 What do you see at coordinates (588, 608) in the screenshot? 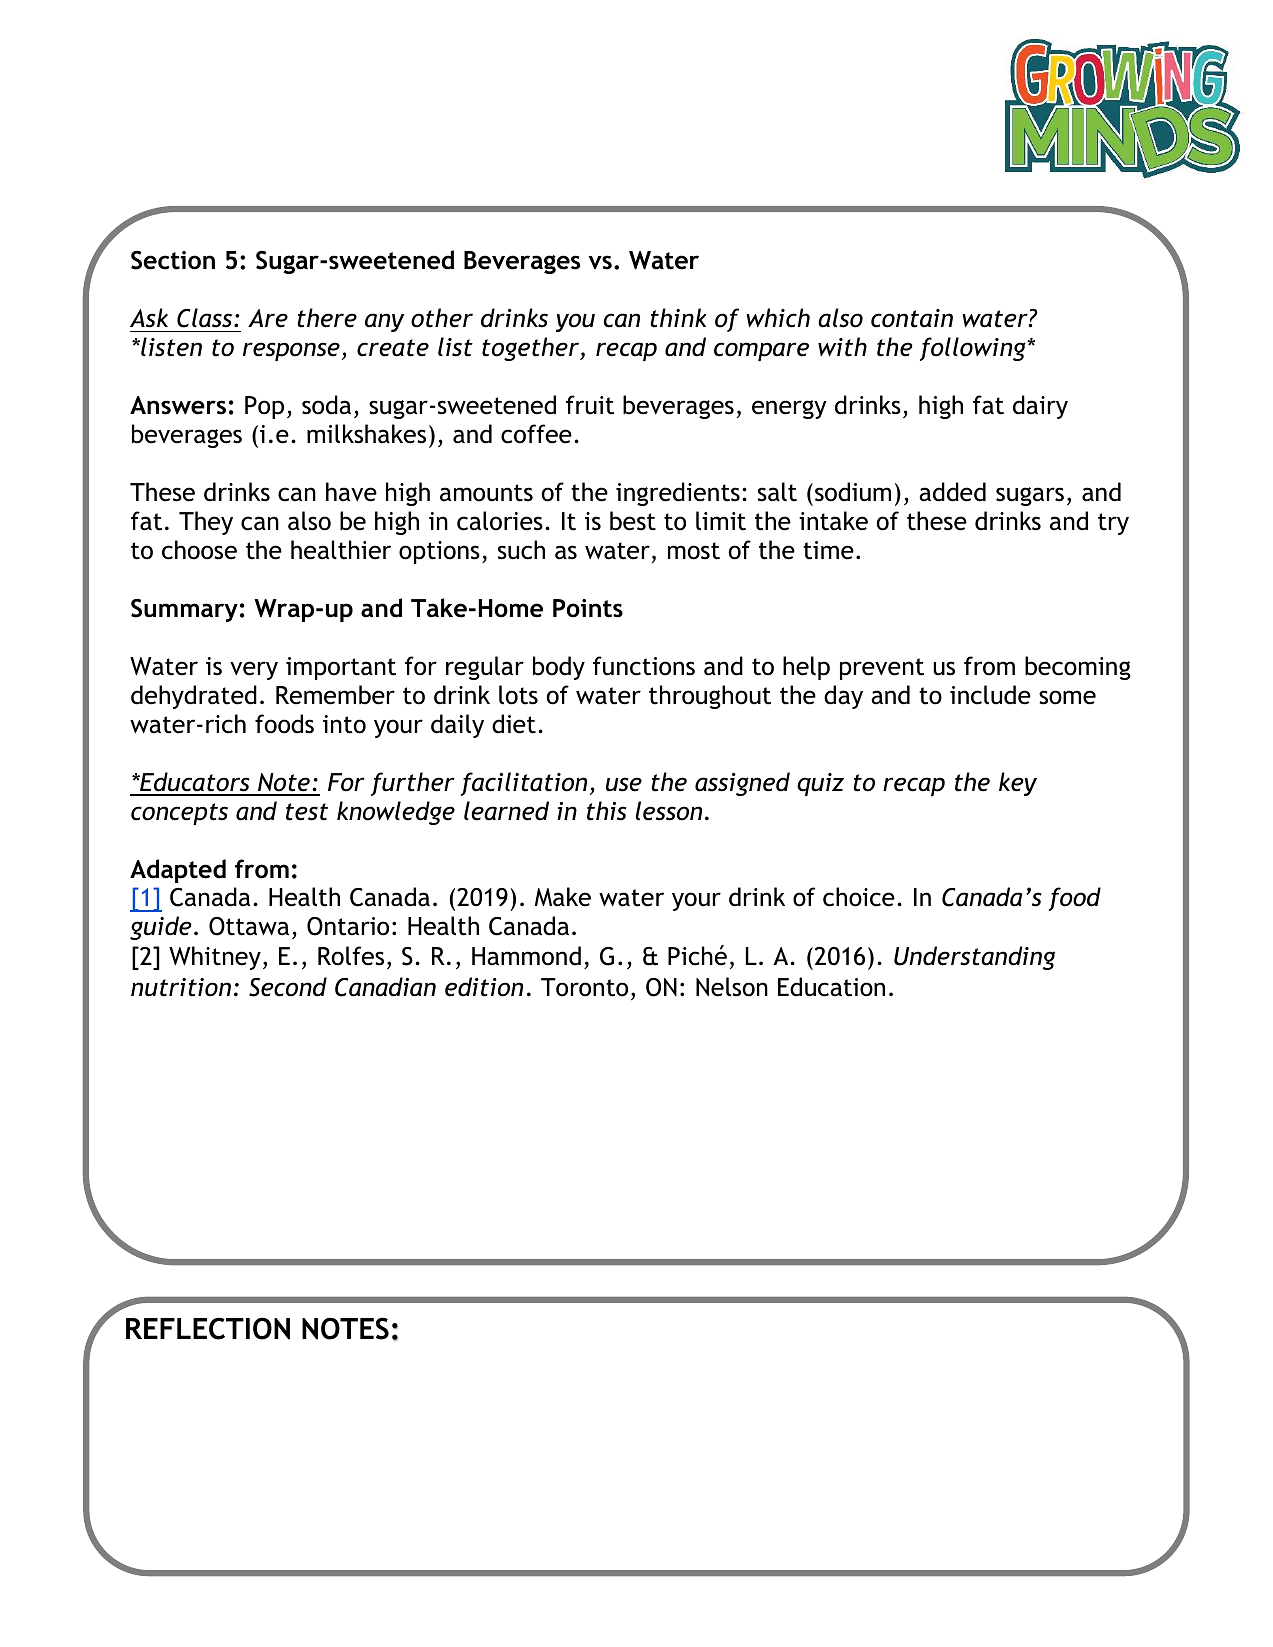
I see `Points` at bounding box center [588, 608].
